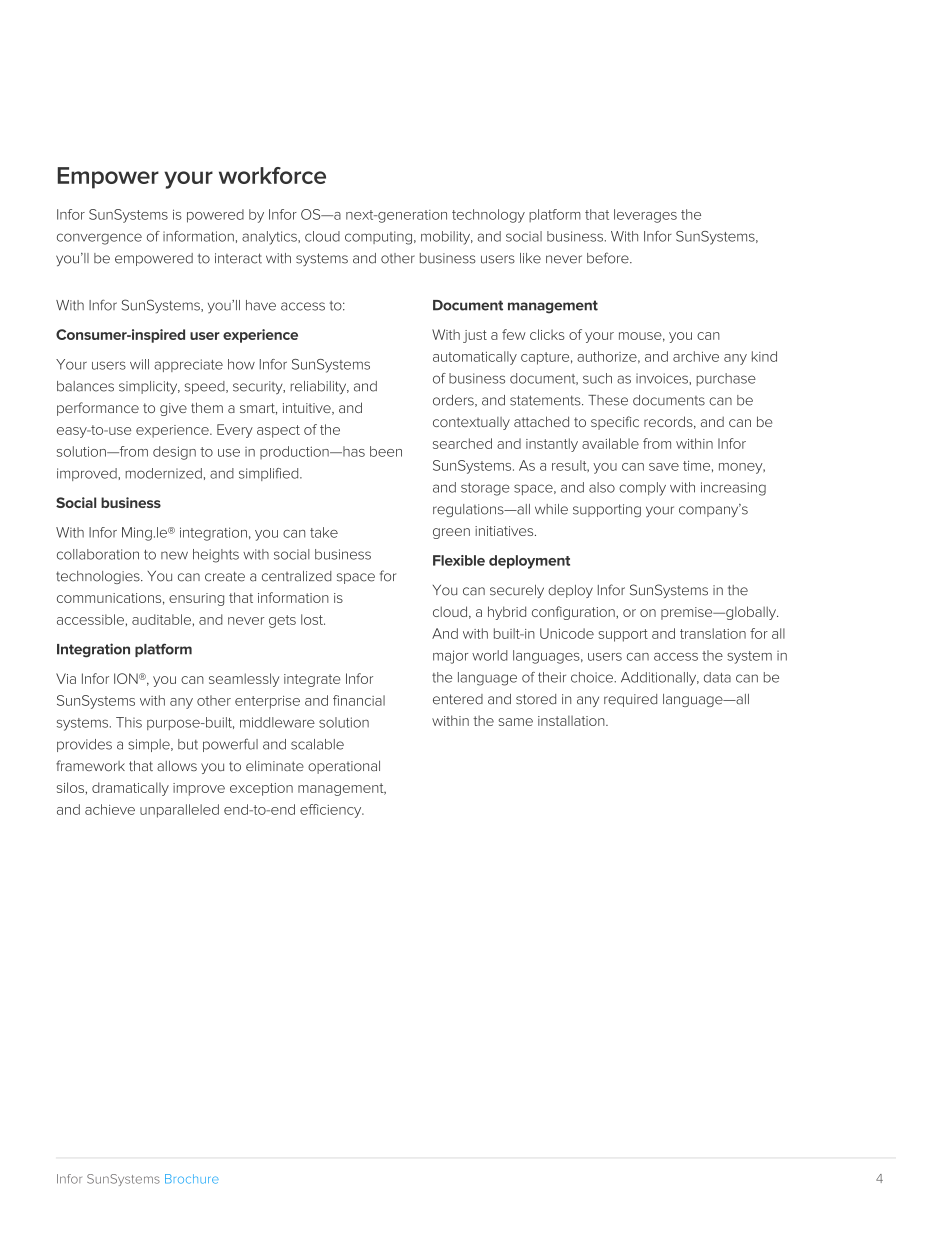  Describe the element at coordinates (130, 789) in the screenshot. I see `dramatically` at that location.
